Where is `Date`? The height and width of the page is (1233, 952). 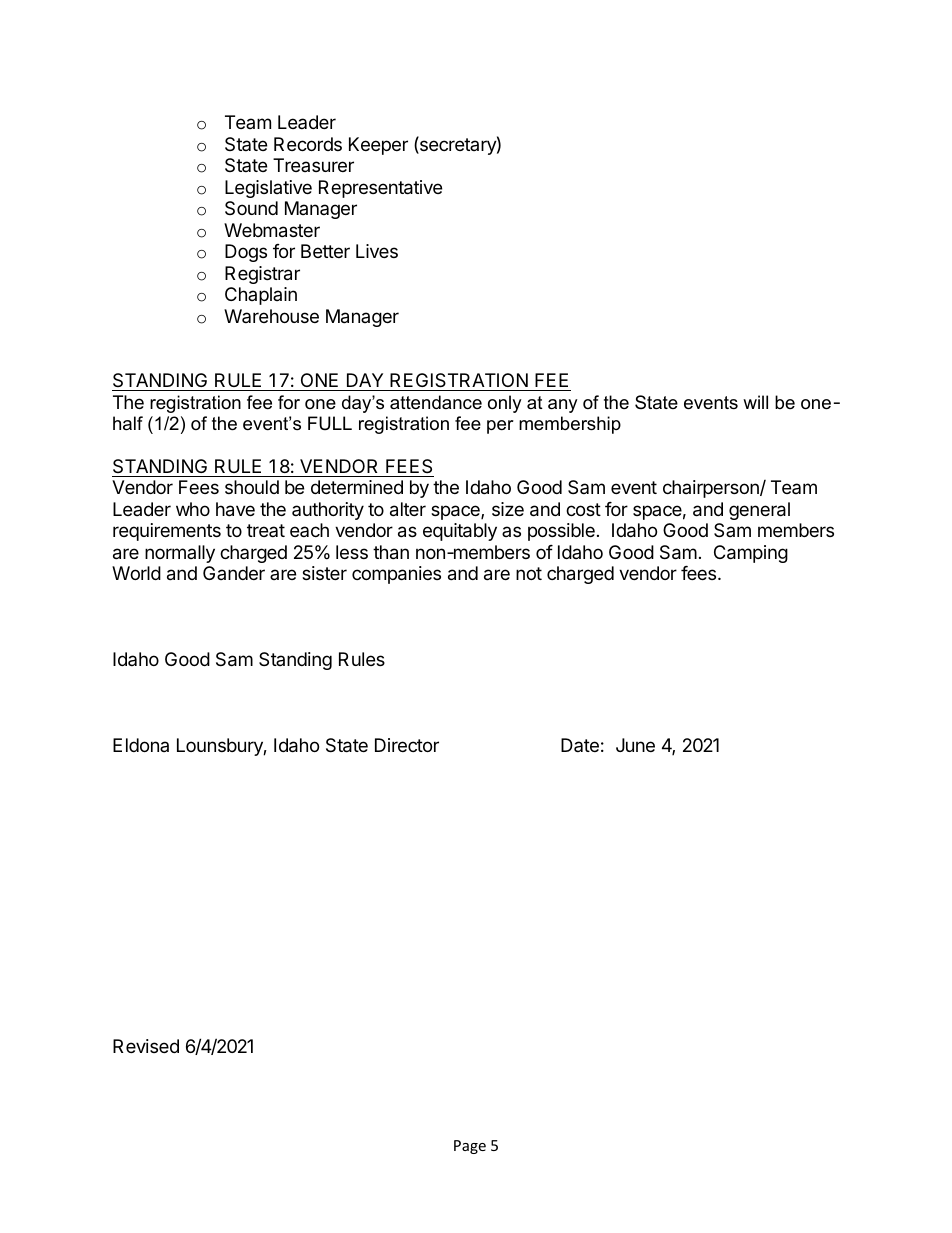 Date is located at coordinates (580, 745).
